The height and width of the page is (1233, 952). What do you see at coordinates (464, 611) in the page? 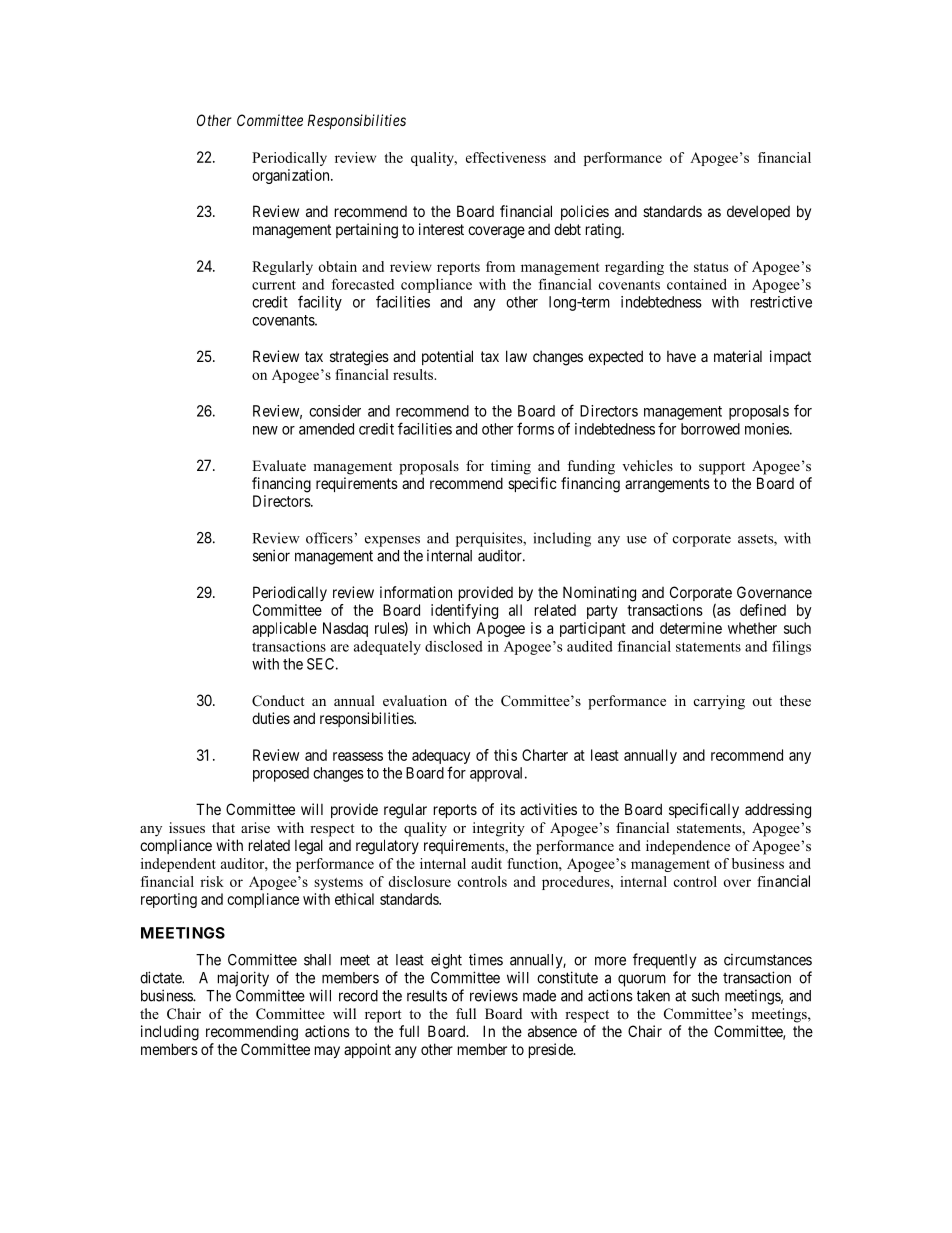
I see `identifying` at bounding box center [464, 611].
